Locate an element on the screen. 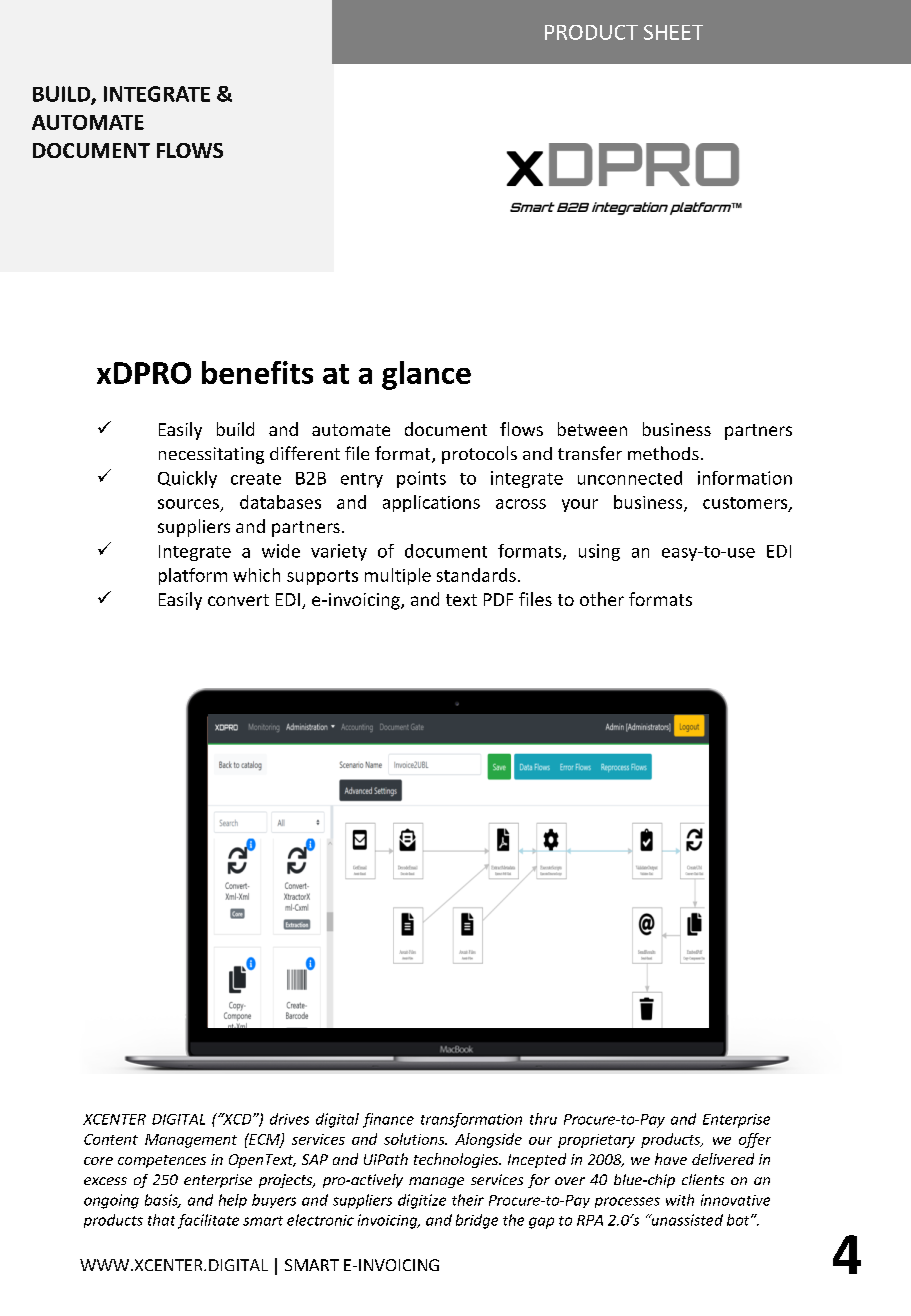  drives is located at coordinates (289, 1119).
